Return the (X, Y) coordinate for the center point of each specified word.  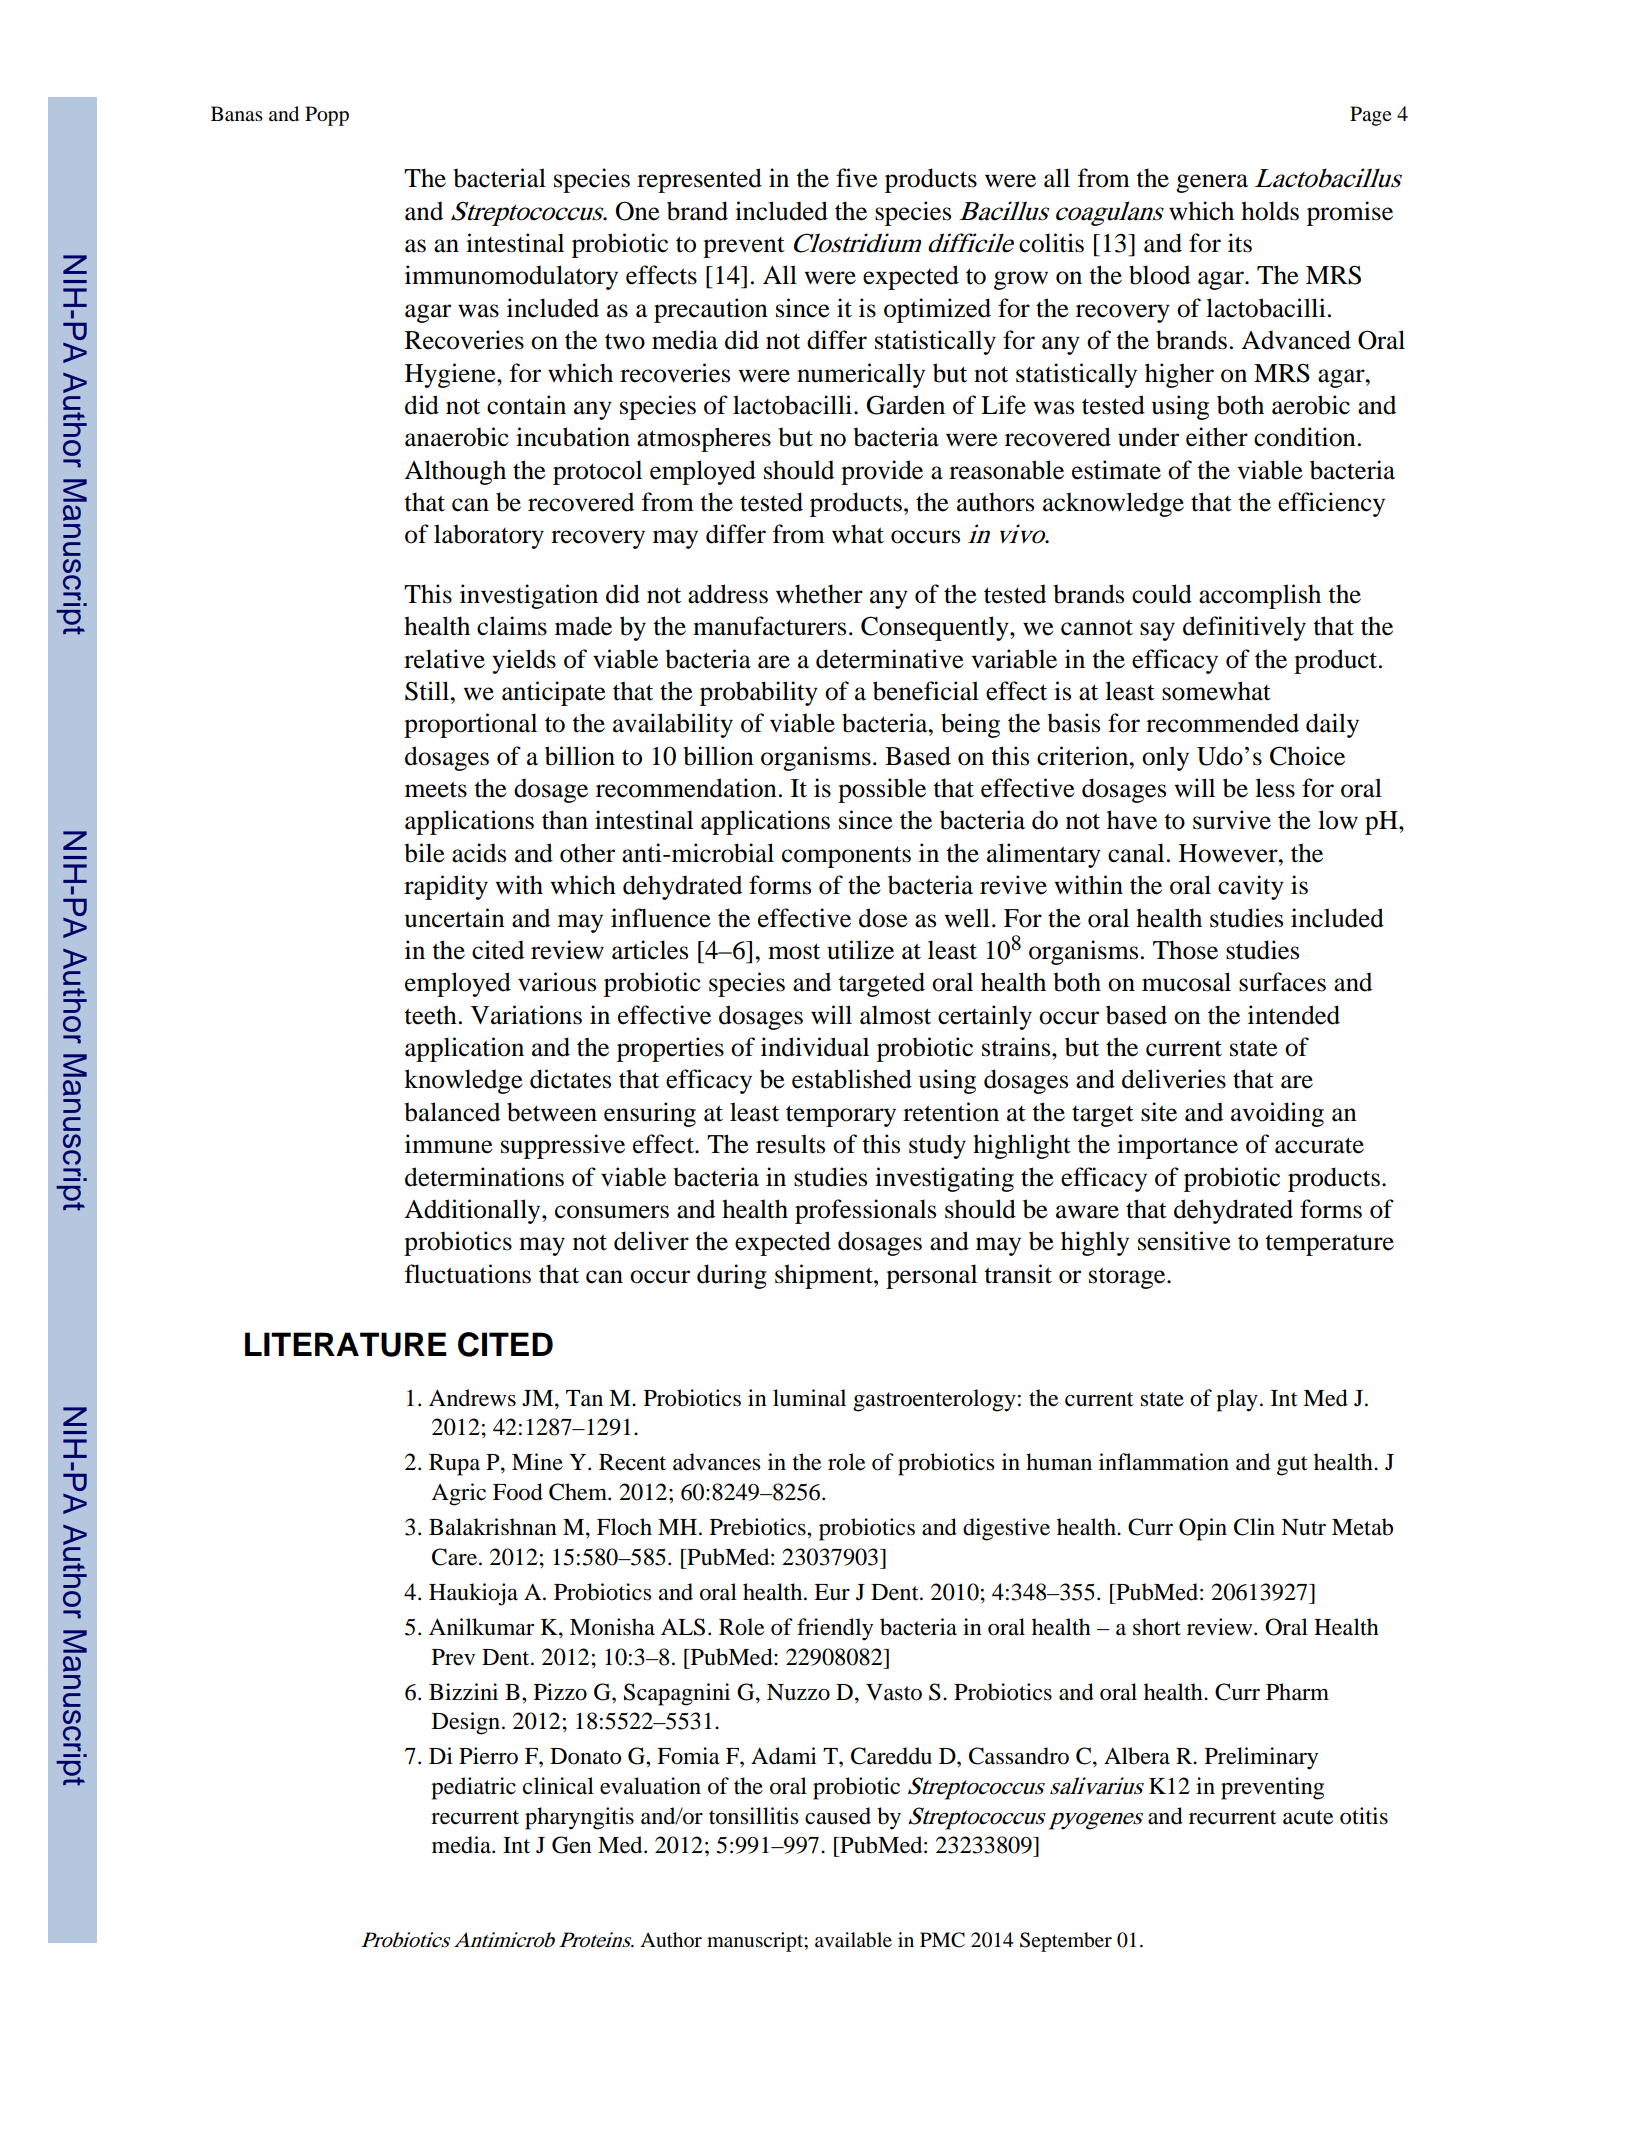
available (853, 1940)
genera (1212, 183)
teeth (430, 1015)
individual (815, 1047)
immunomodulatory (511, 277)
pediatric (473, 1788)
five (857, 178)
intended (1294, 1015)
